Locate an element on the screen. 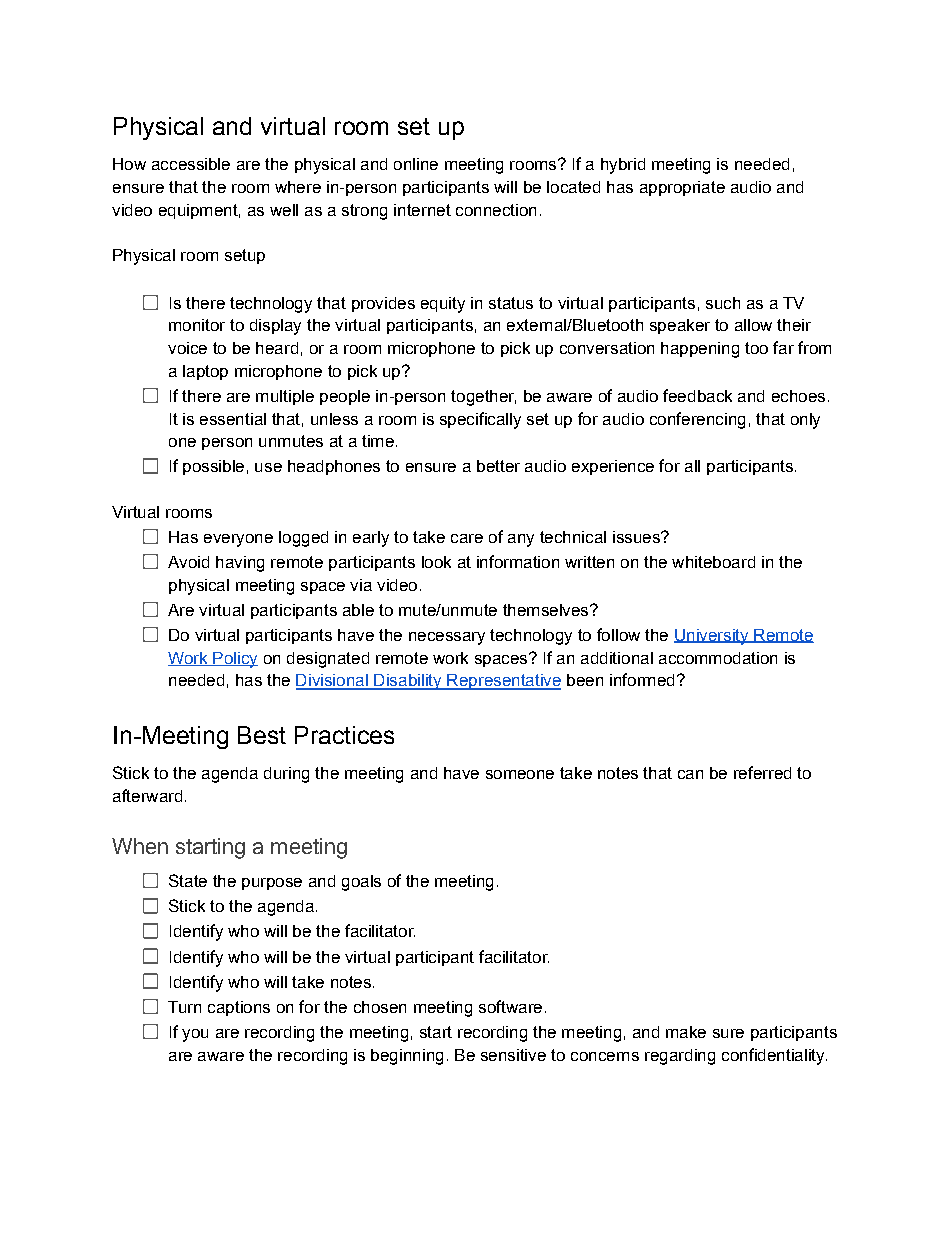  appropriate is located at coordinates (682, 188).
